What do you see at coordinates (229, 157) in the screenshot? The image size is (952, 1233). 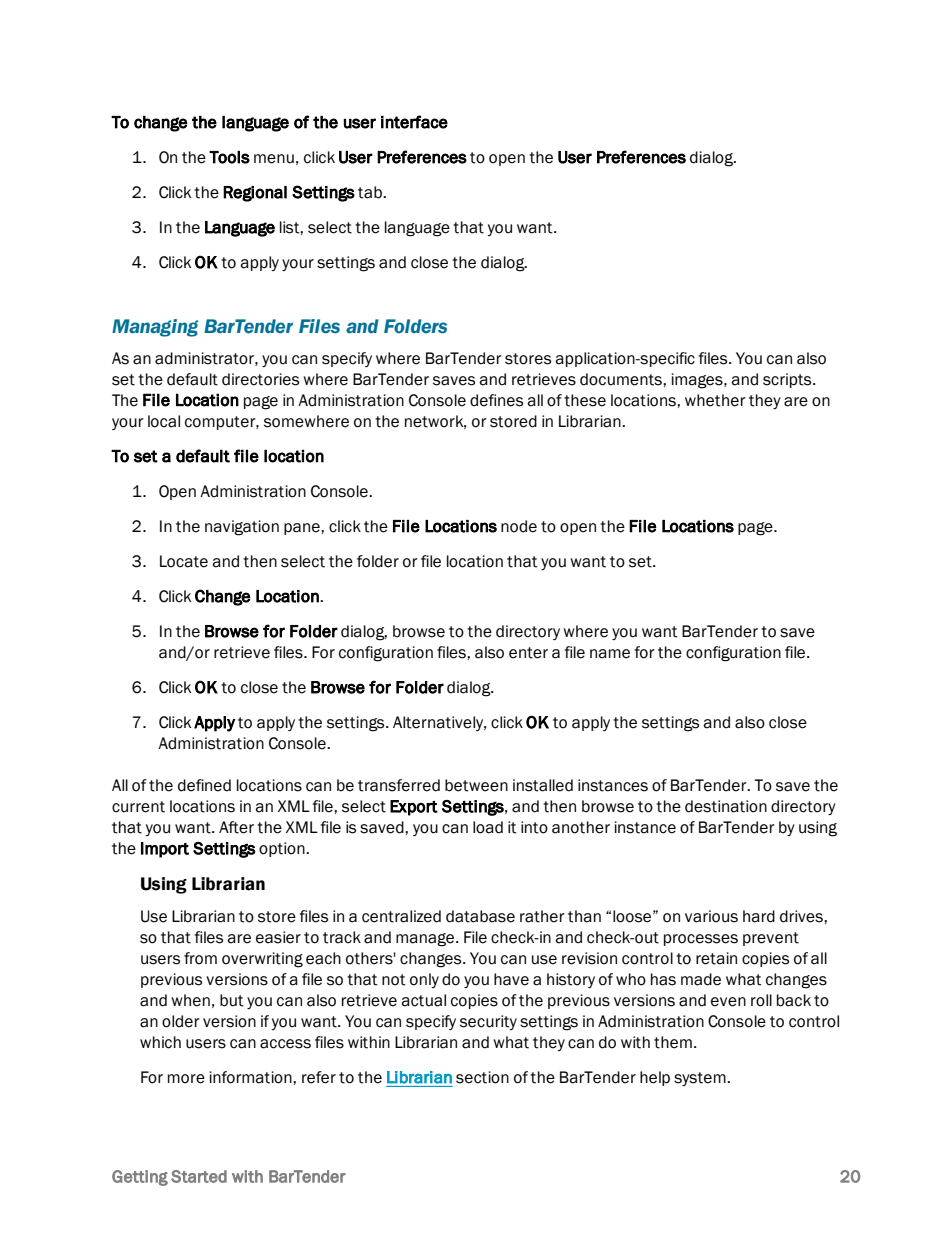 I see `Tools` at bounding box center [229, 157].
